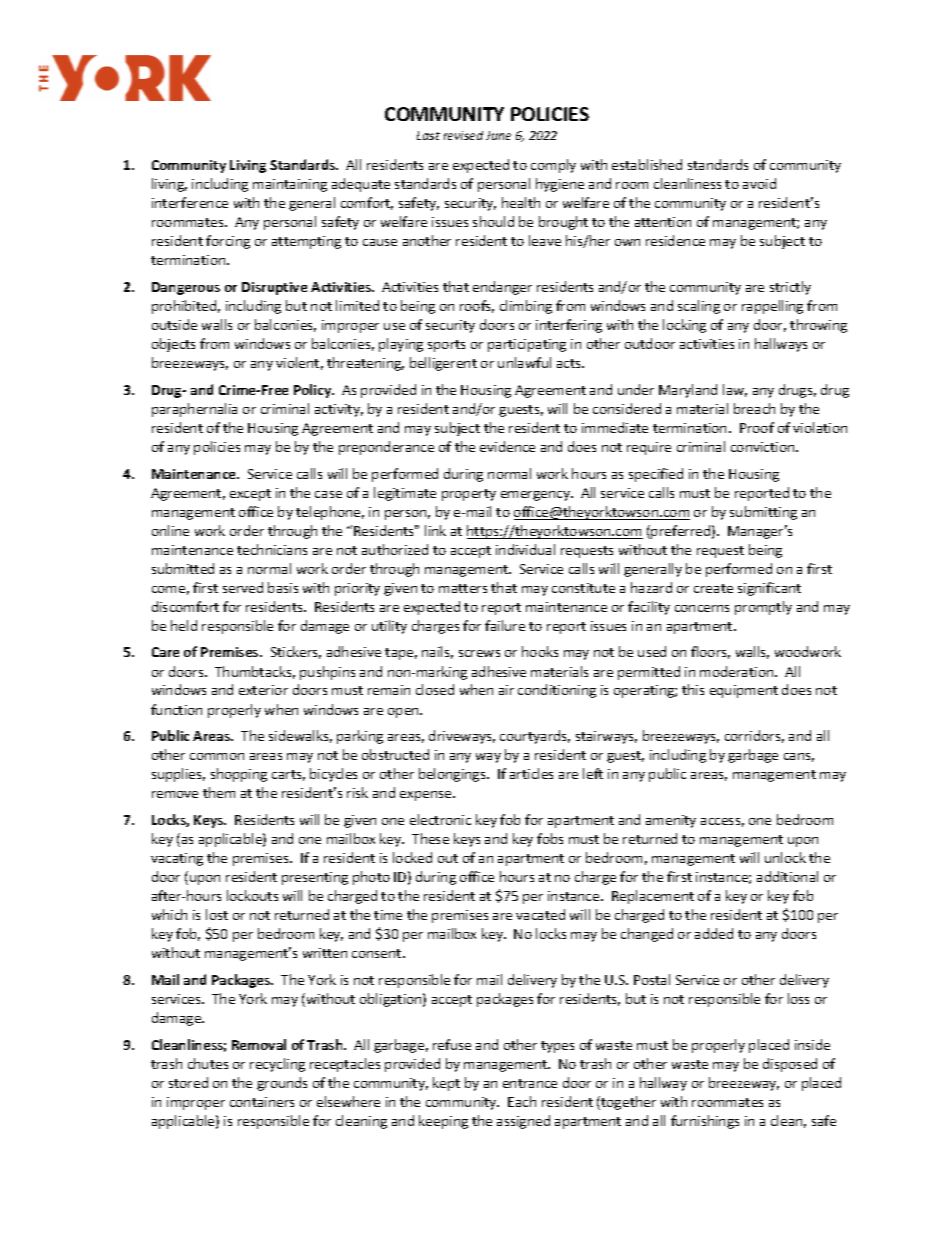 The width and height of the document is (952, 1233). What do you see at coordinates (498, 135) in the document?
I see `June` at bounding box center [498, 135].
